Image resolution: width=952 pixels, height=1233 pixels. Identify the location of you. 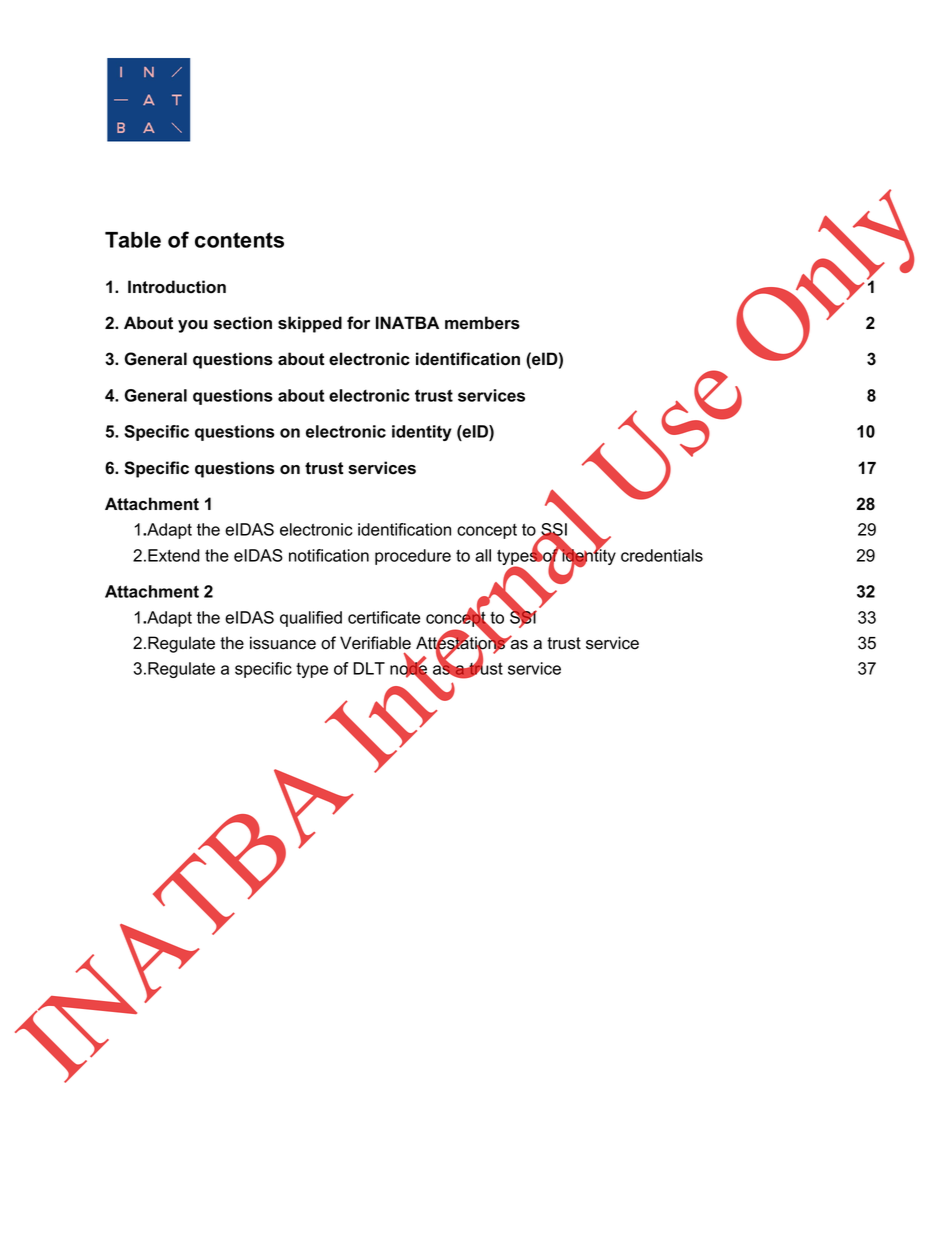
(193, 326).
